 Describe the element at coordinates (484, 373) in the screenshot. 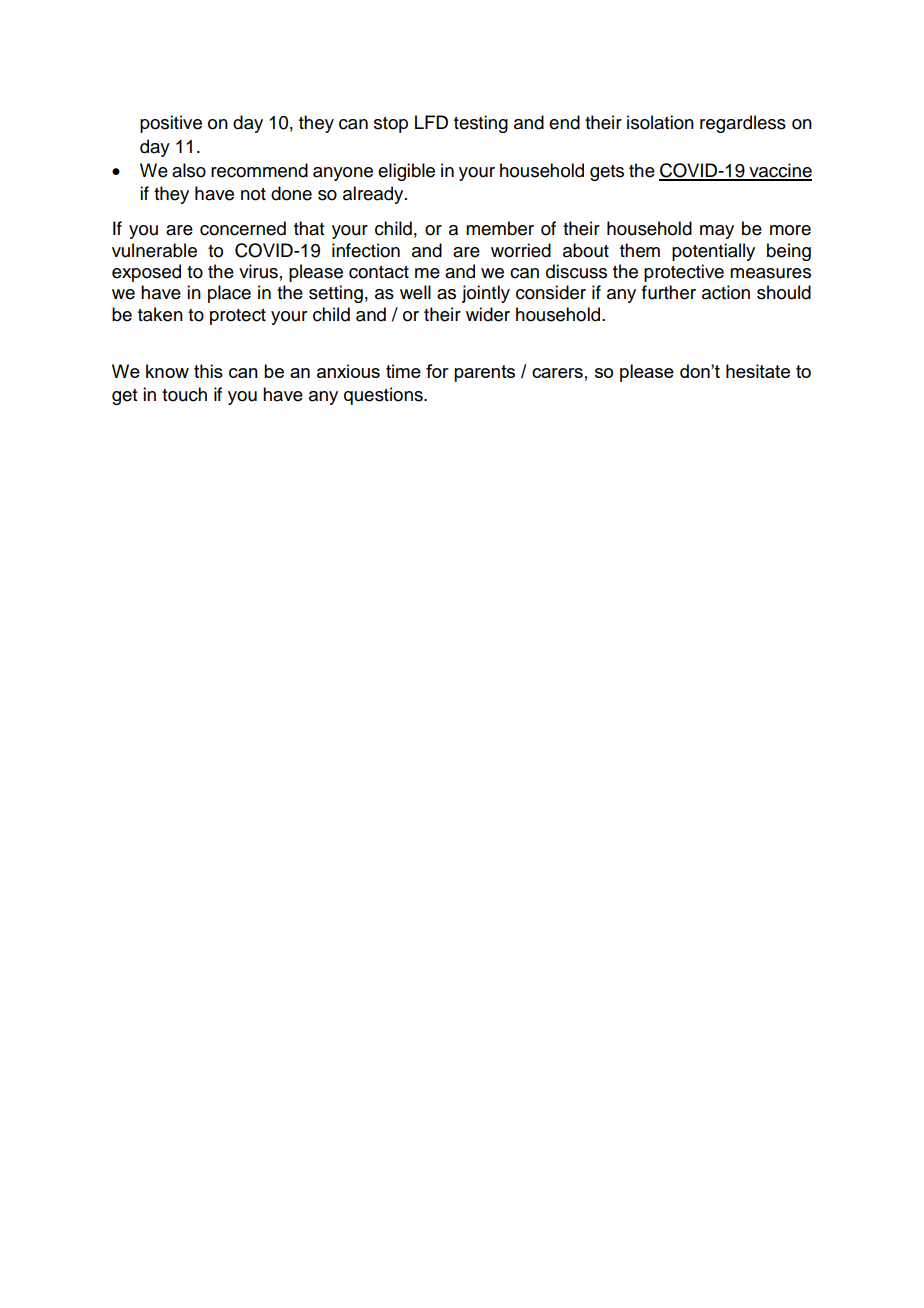

I see `parents` at that location.
